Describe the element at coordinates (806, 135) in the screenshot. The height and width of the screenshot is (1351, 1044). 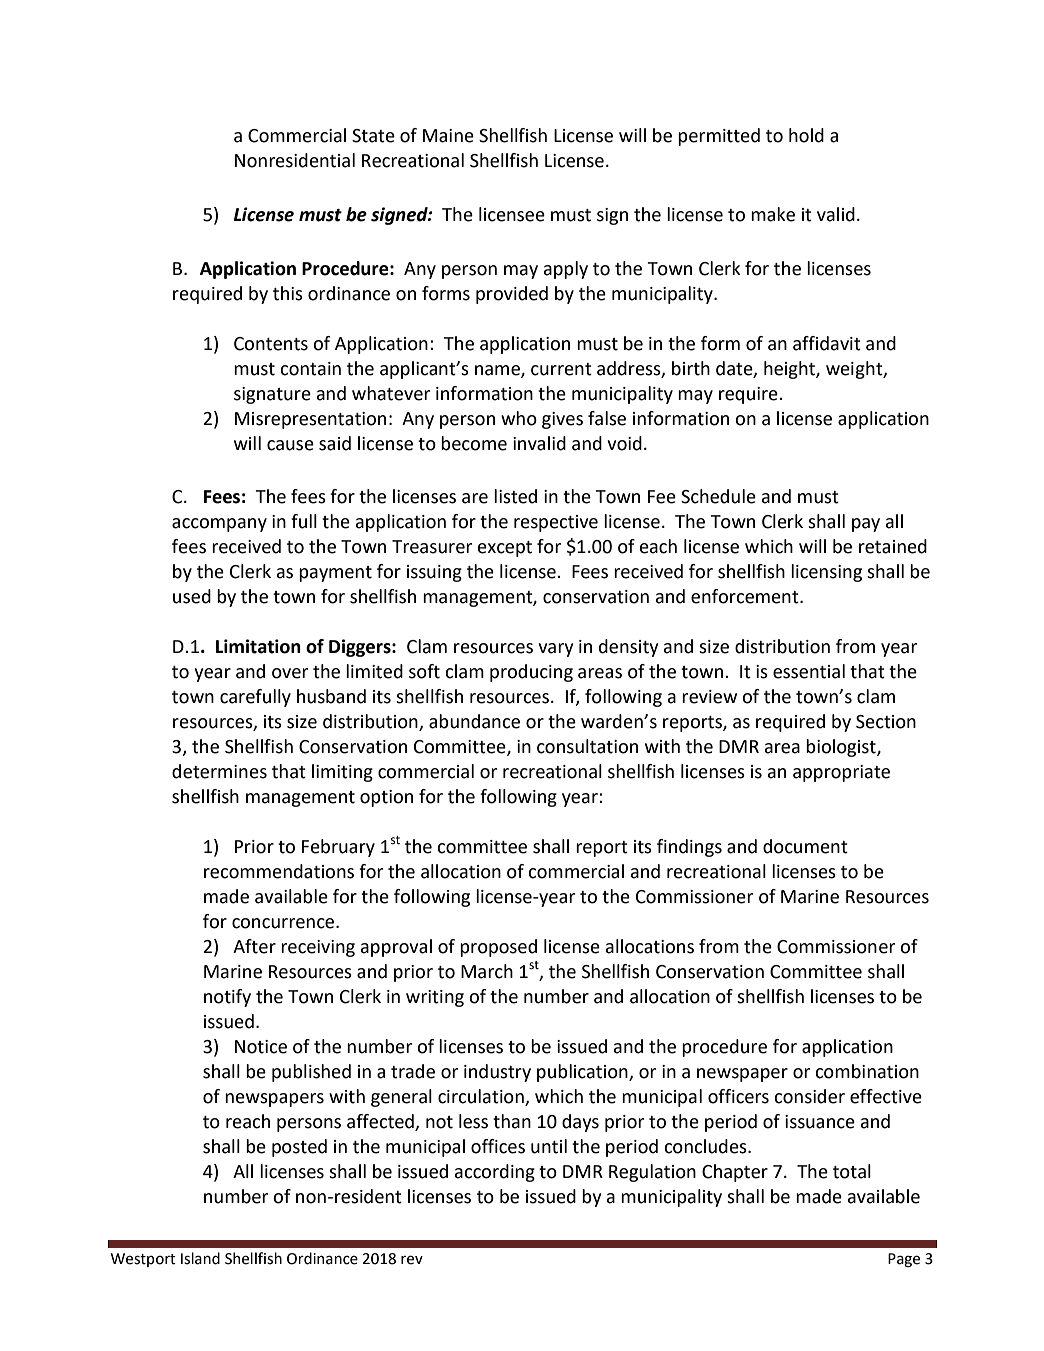
I see `hold` at that location.
